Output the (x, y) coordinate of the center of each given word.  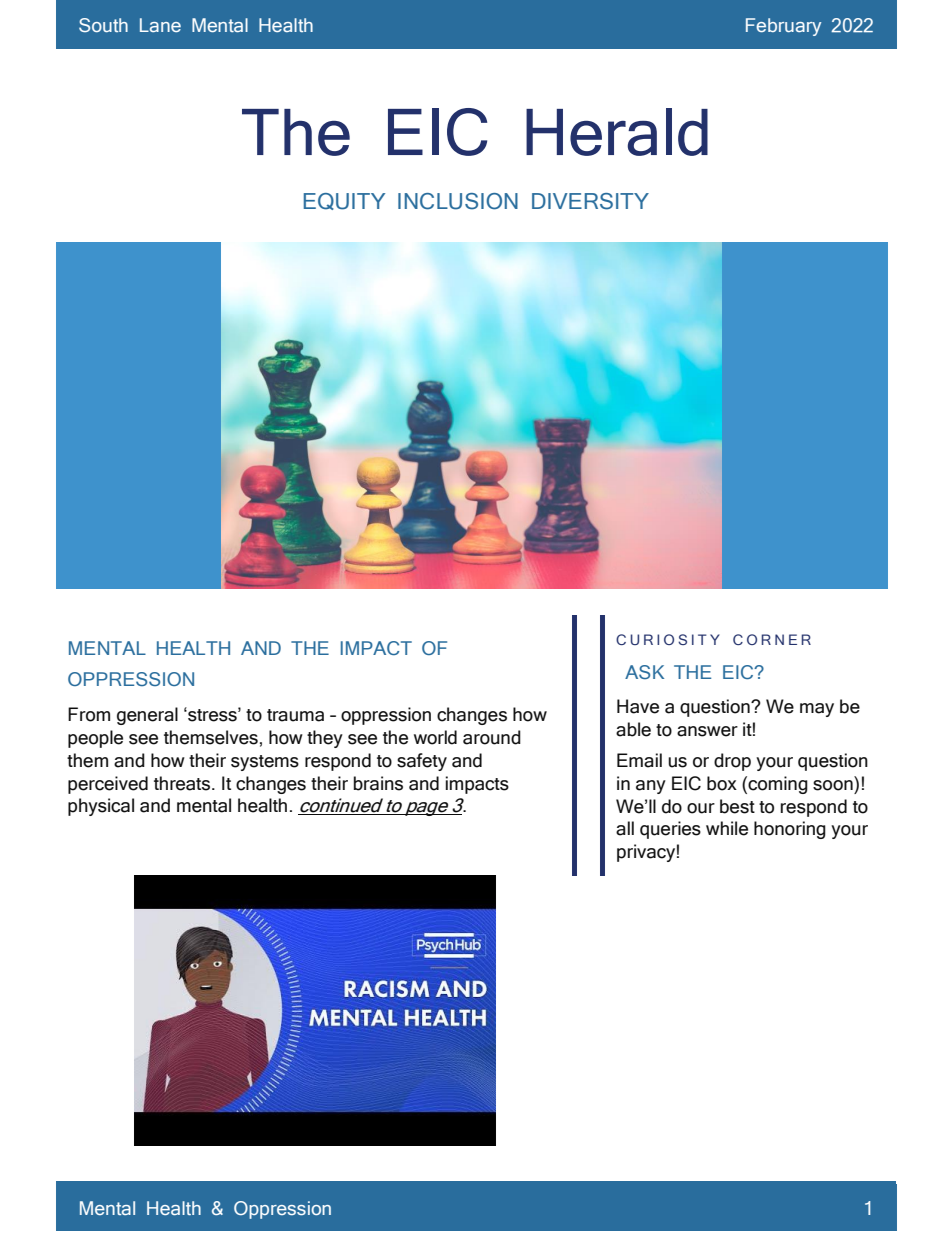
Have (638, 706)
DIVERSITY (590, 201)
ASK (644, 672)
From (89, 714)
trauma (295, 715)
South (103, 25)
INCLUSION (458, 201)
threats (183, 783)
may (817, 710)
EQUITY (344, 201)
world (435, 737)
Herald (617, 132)
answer (707, 731)
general (147, 716)
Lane (160, 25)
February (783, 27)
